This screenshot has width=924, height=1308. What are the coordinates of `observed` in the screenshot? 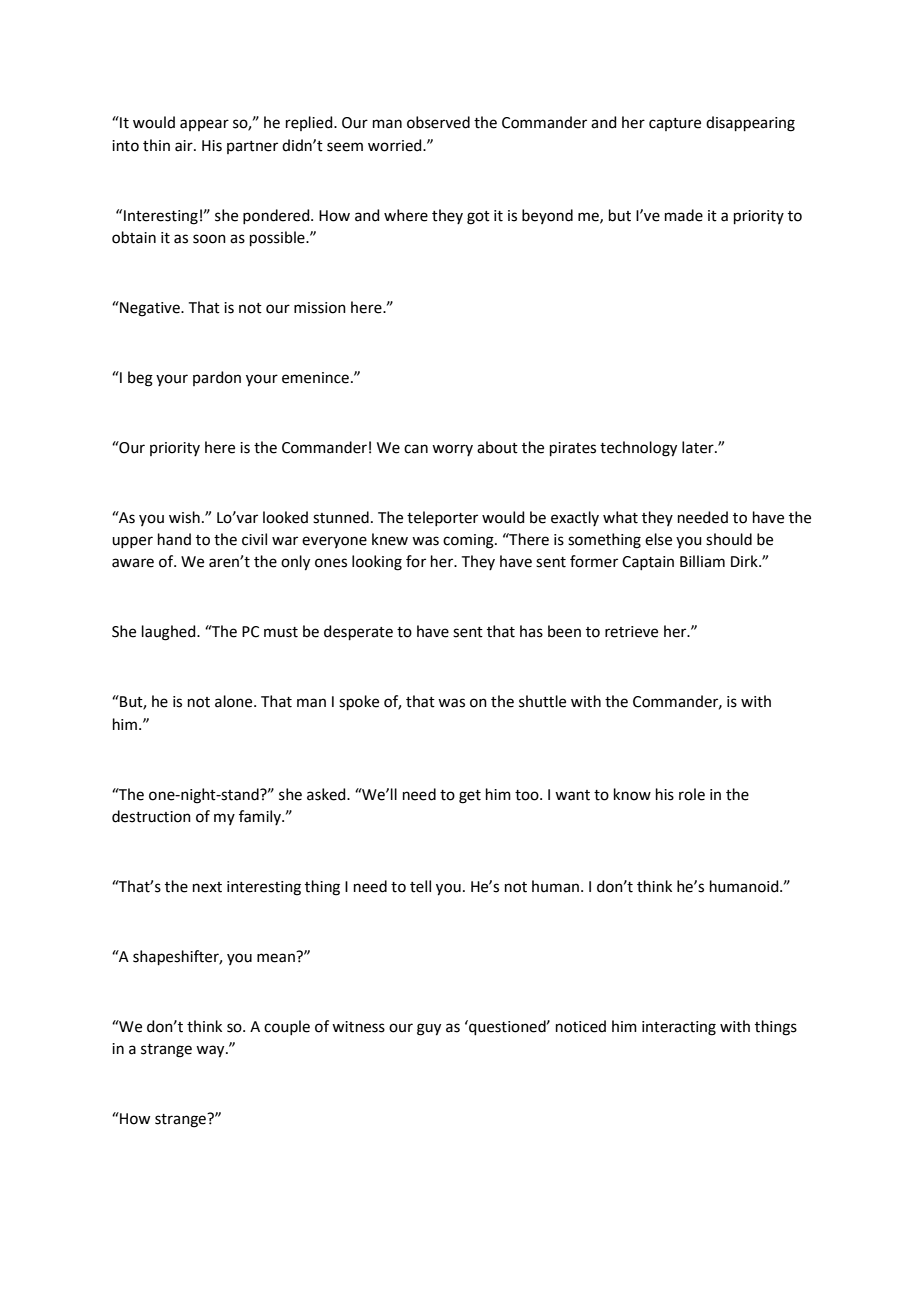 It's located at (438, 122).
